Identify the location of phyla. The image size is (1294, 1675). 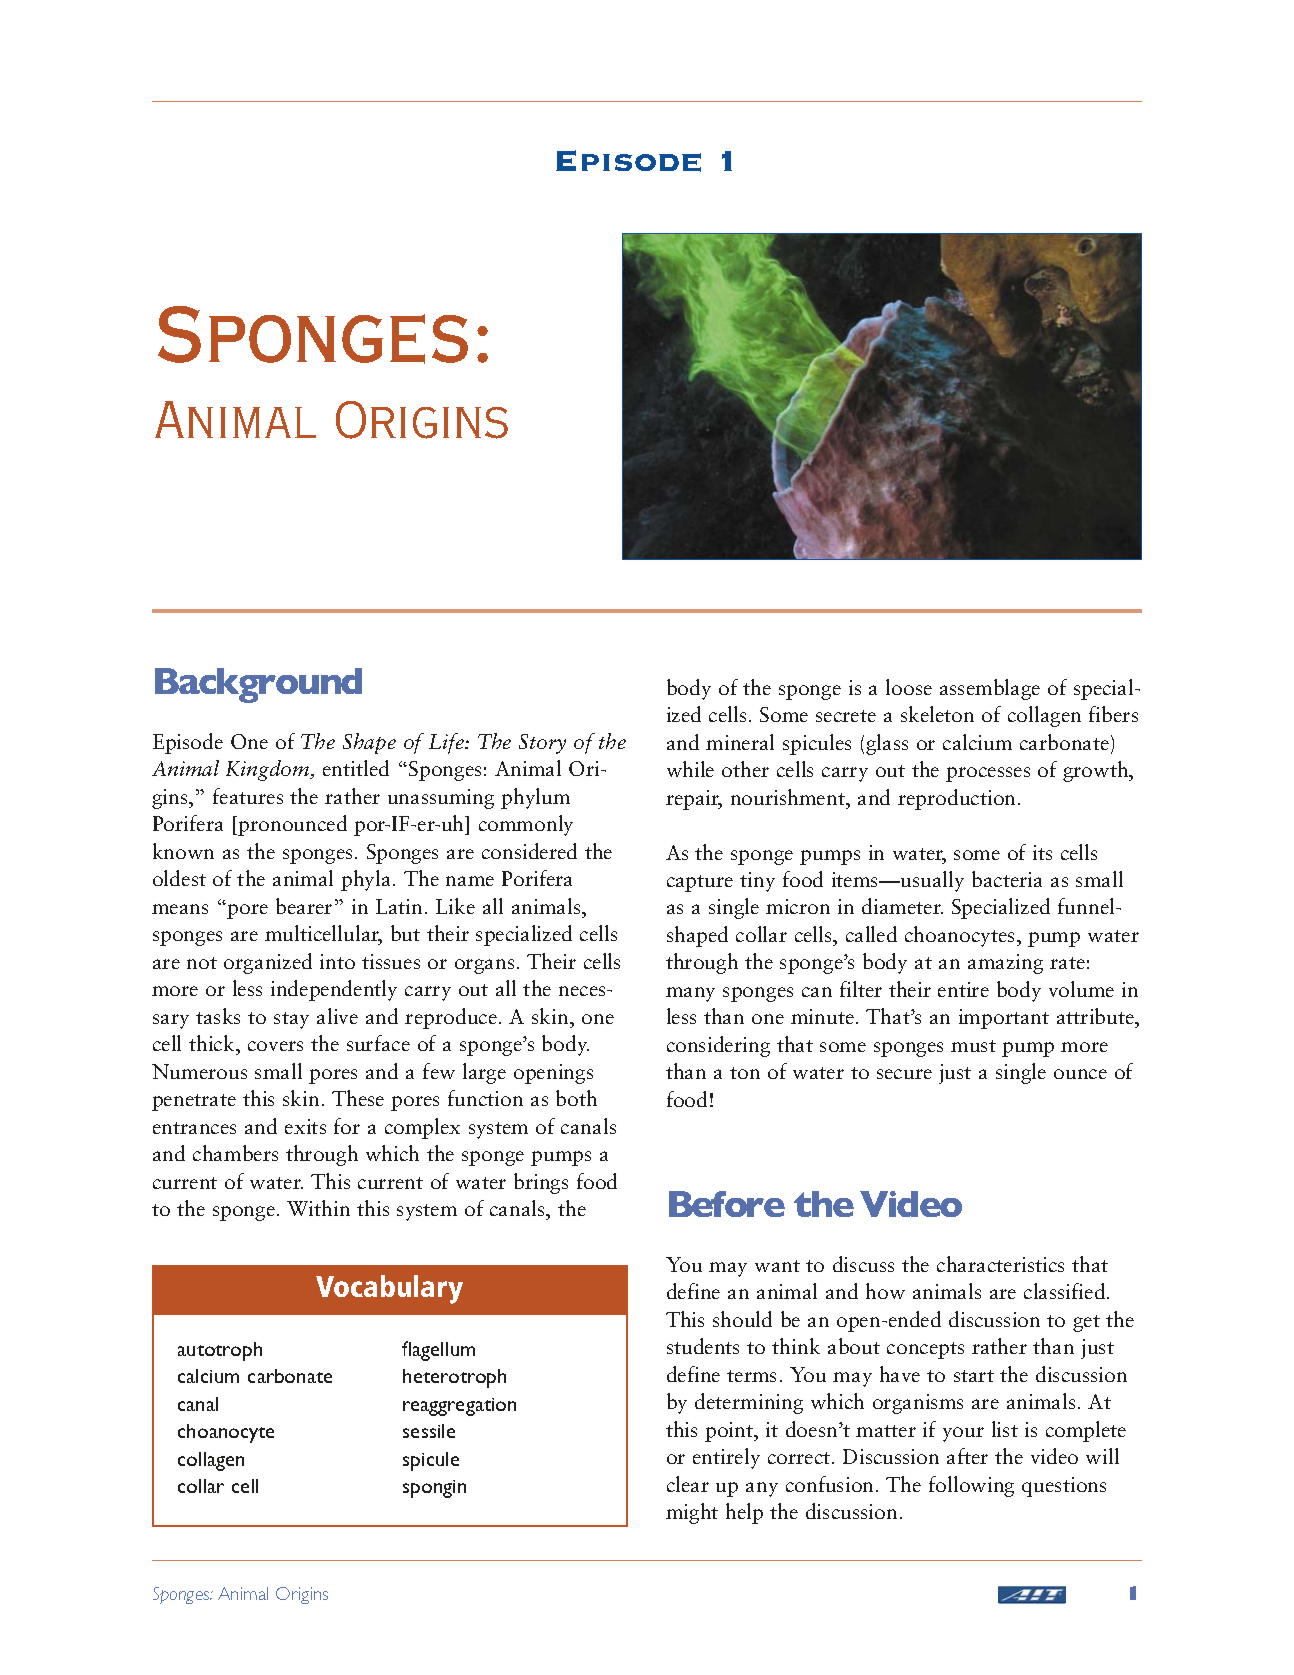
(367, 880).
